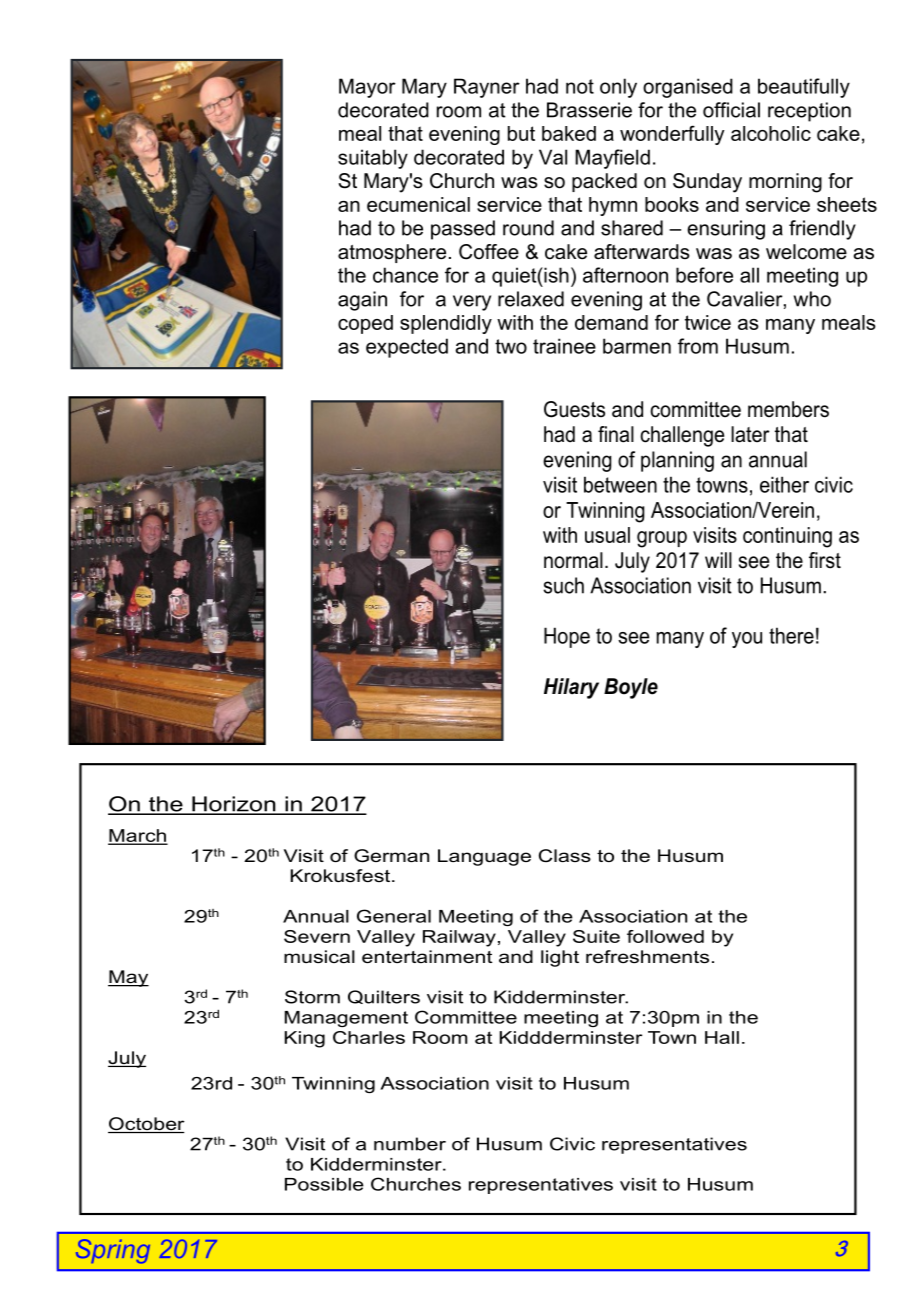  Describe the element at coordinates (113, 1251) in the page. I see `Spring` at that location.
